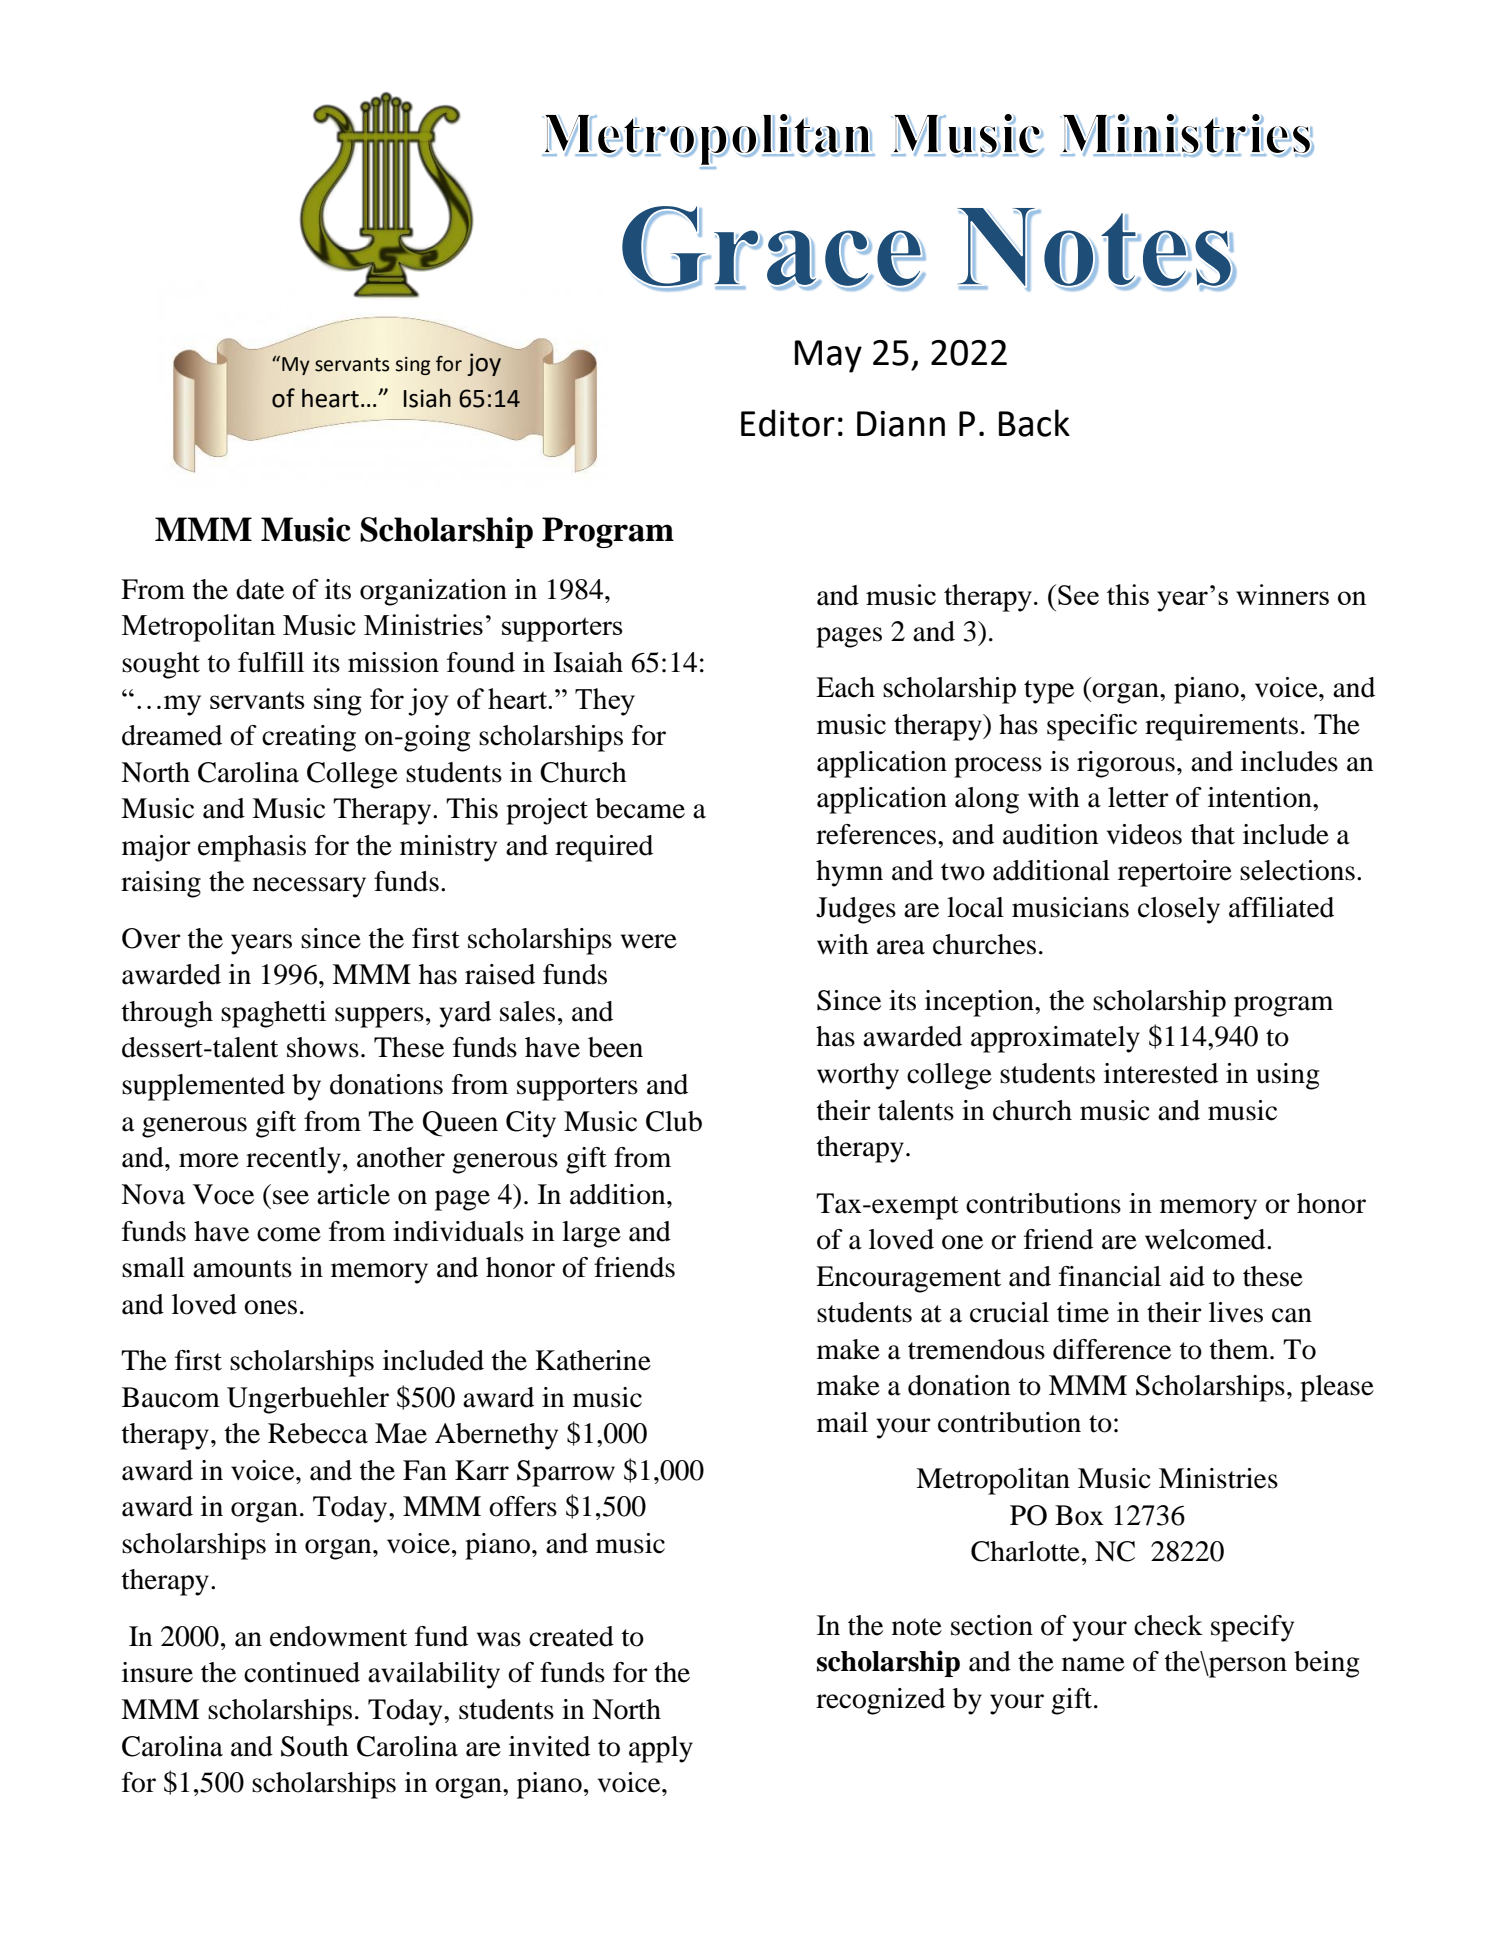 The height and width of the screenshot is (1946, 1504). Describe the element at coordinates (309, 738) in the screenshot. I see `creating` at that location.
